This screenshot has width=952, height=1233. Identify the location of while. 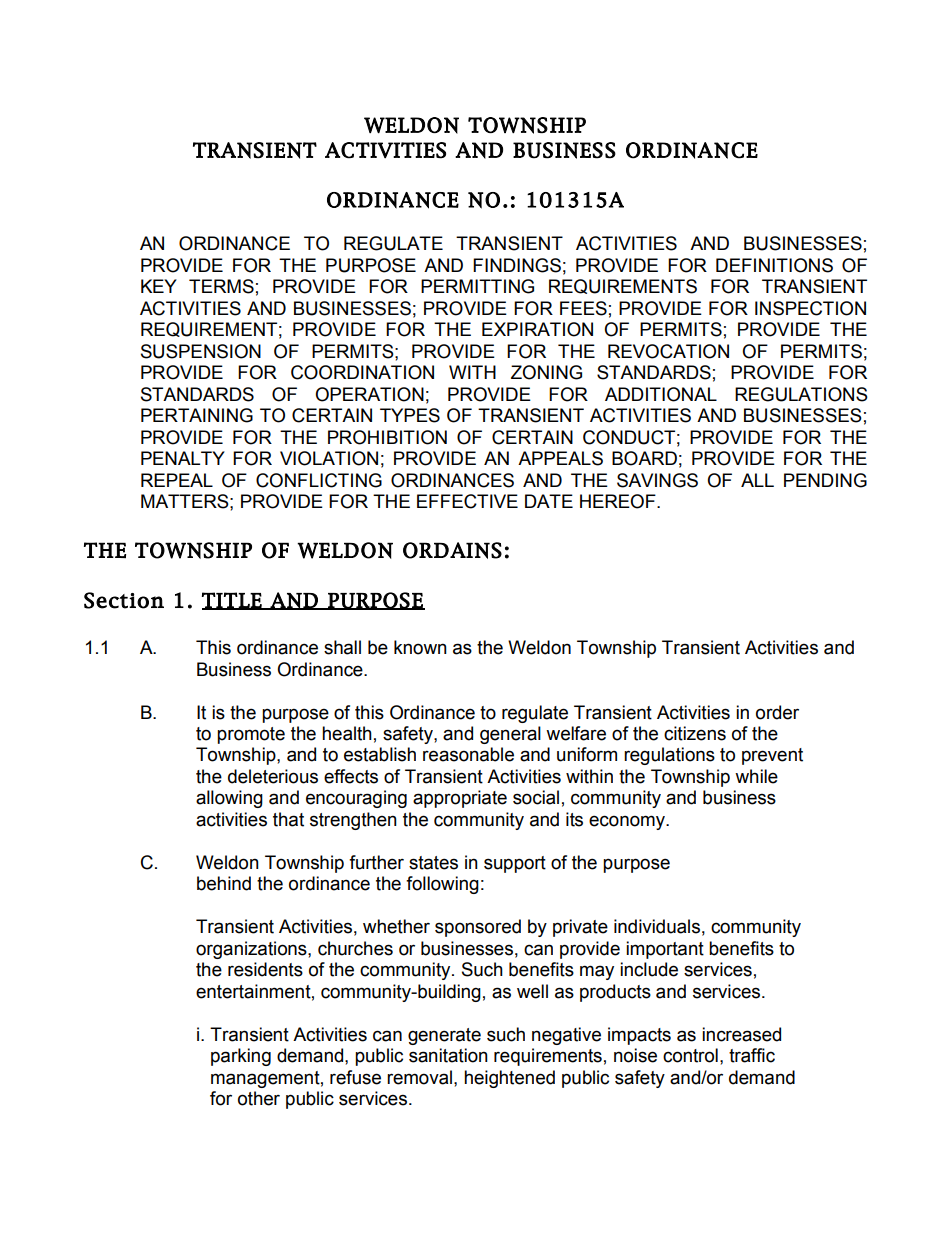
(756, 776).
